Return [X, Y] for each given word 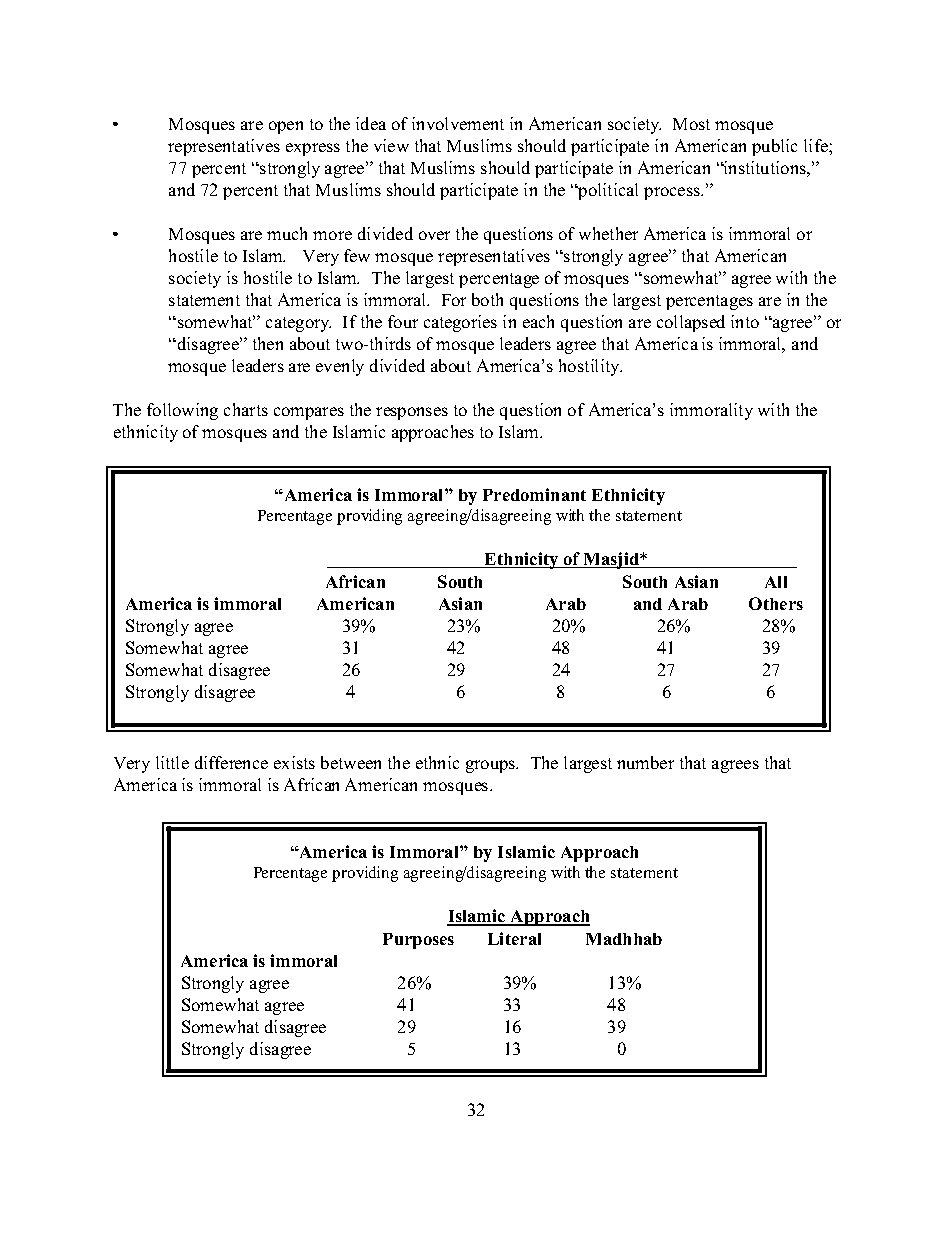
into [745, 321]
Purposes [418, 941]
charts [246, 409]
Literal [514, 938]
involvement [458, 123]
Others [776, 603]
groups [491, 766]
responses [412, 413]
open [286, 127]
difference [231, 762]
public [774, 147]
